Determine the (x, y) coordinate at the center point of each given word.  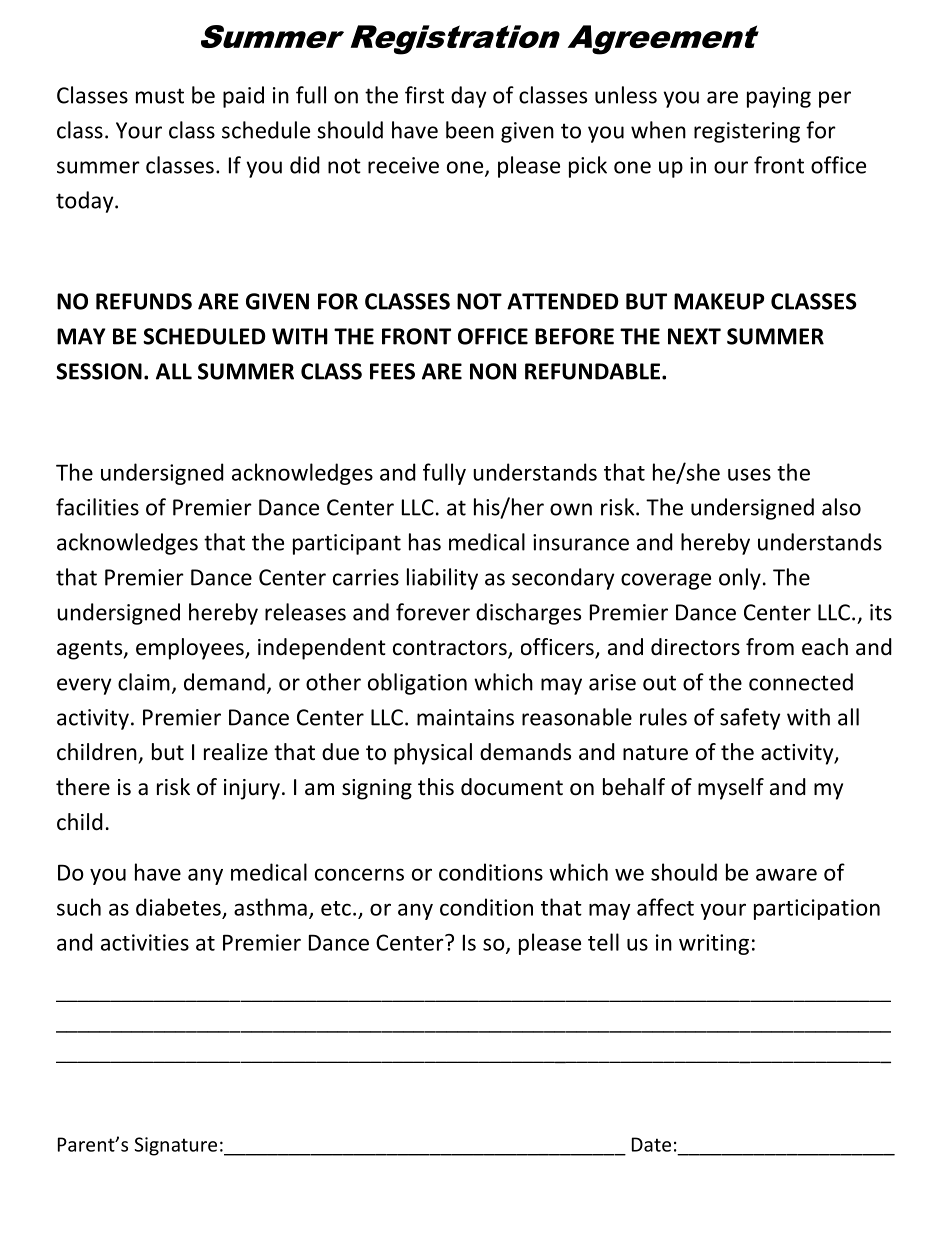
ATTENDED (563, 301)
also (841, 507)
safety (750, 719)
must (160, 96)
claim (144, 682)
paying (779, 97)
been (470, 130)
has (425, 542)
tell (603, 942)
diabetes (178, 907)
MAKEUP (719, 301)
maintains (465, 717)
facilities (97, 507)
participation (817, 909)
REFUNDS (144, 301)
